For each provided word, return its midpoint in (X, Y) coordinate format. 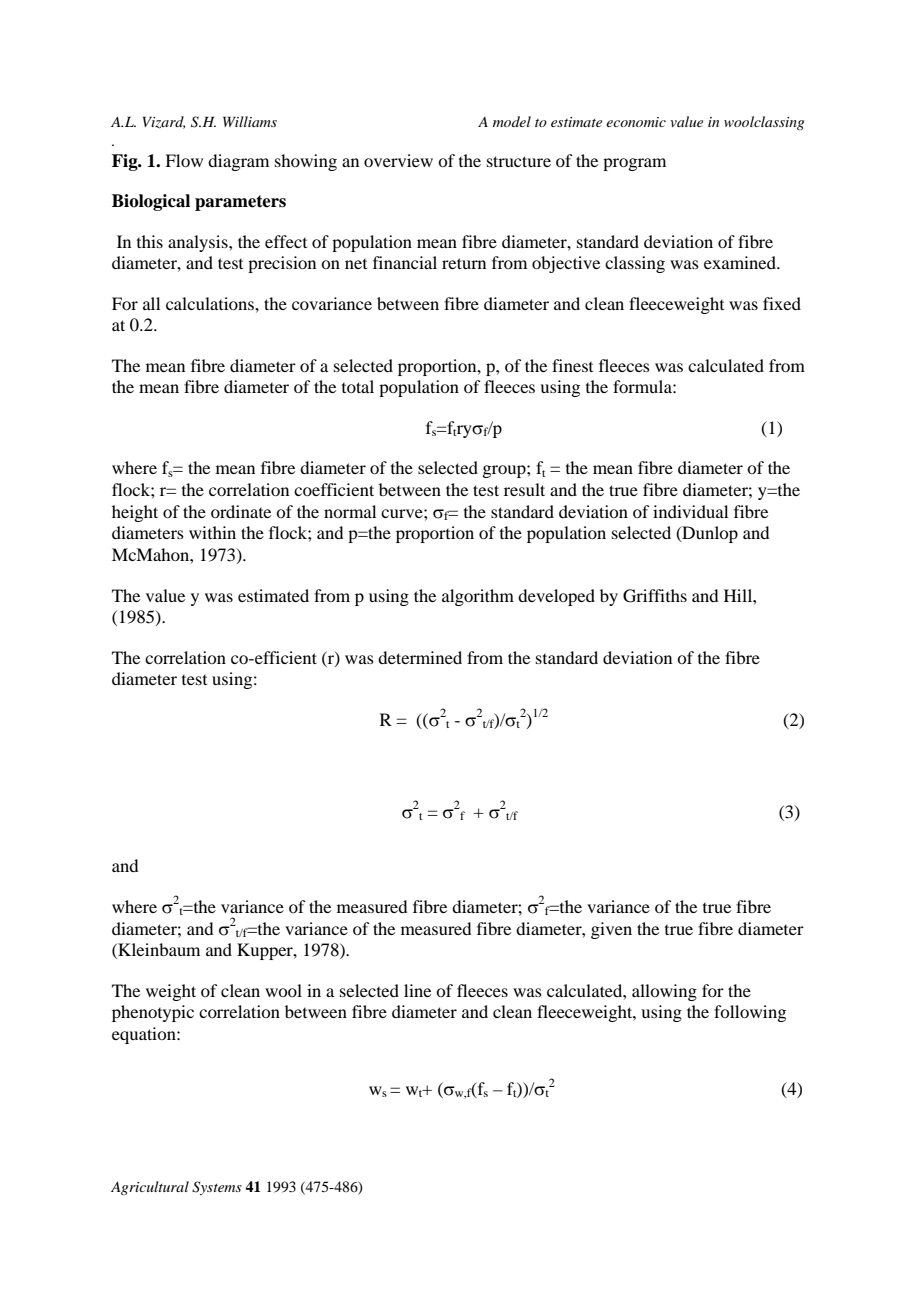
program (634, 164)
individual (690, 511)
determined (420, 657)
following (750, 1013)
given (611, 930)
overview (398, 160)
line (417, 990)
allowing (664, 992)
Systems (217, 1188)
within (212, 532)
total (358, 386)
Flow (184, 160)
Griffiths (655, 596)
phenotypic (153, 1013)
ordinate (241, 511)
